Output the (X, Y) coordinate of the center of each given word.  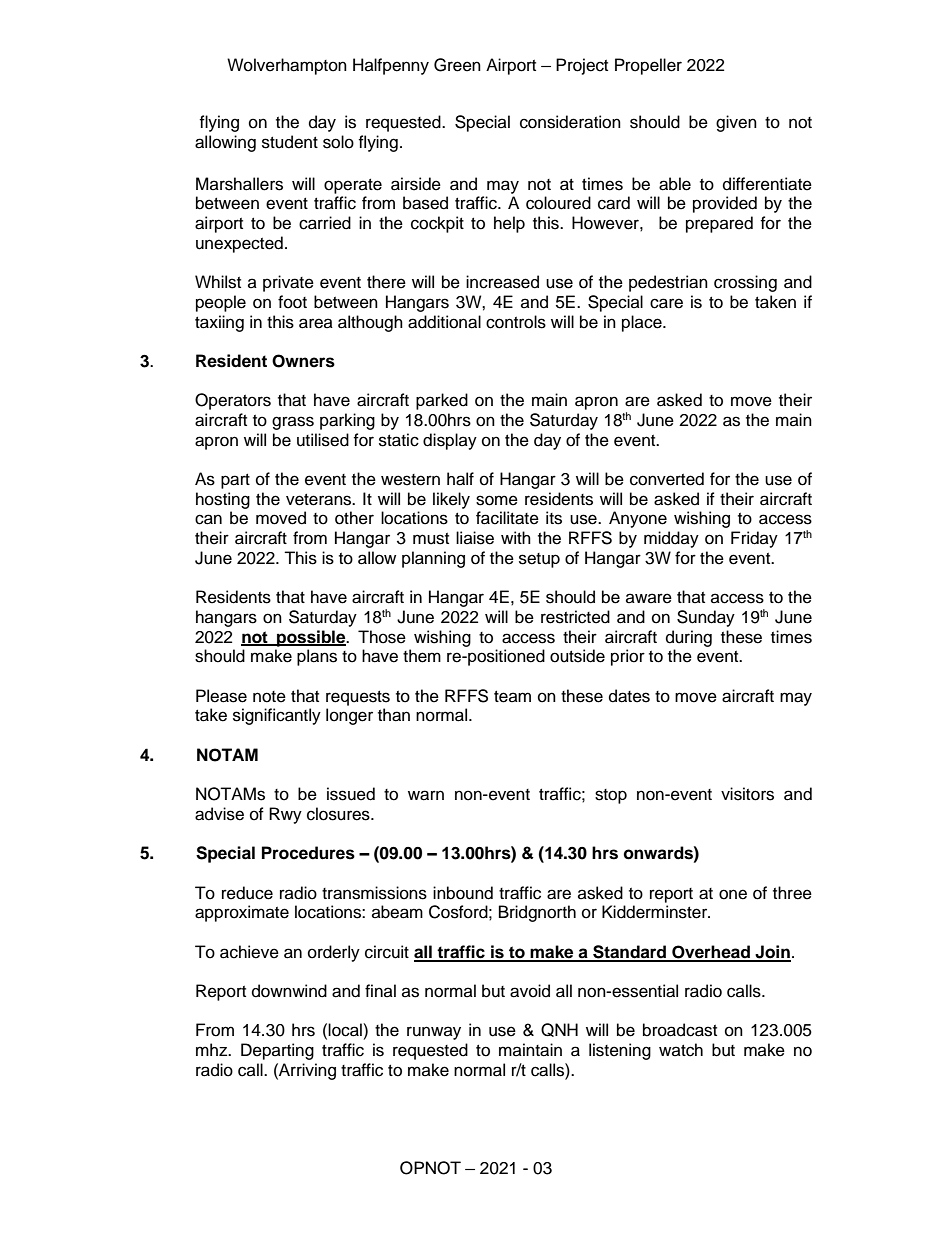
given (736, 123)
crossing (745, 283)
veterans (320, 500)
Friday (754, 539)
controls (516, 322)
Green (457, 65)
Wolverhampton (287, 66)
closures (339, 814)
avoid (530, 991)
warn (426, 795)
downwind (289, 991)
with (516, 537)
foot (292, 302)
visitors (747, 794)
